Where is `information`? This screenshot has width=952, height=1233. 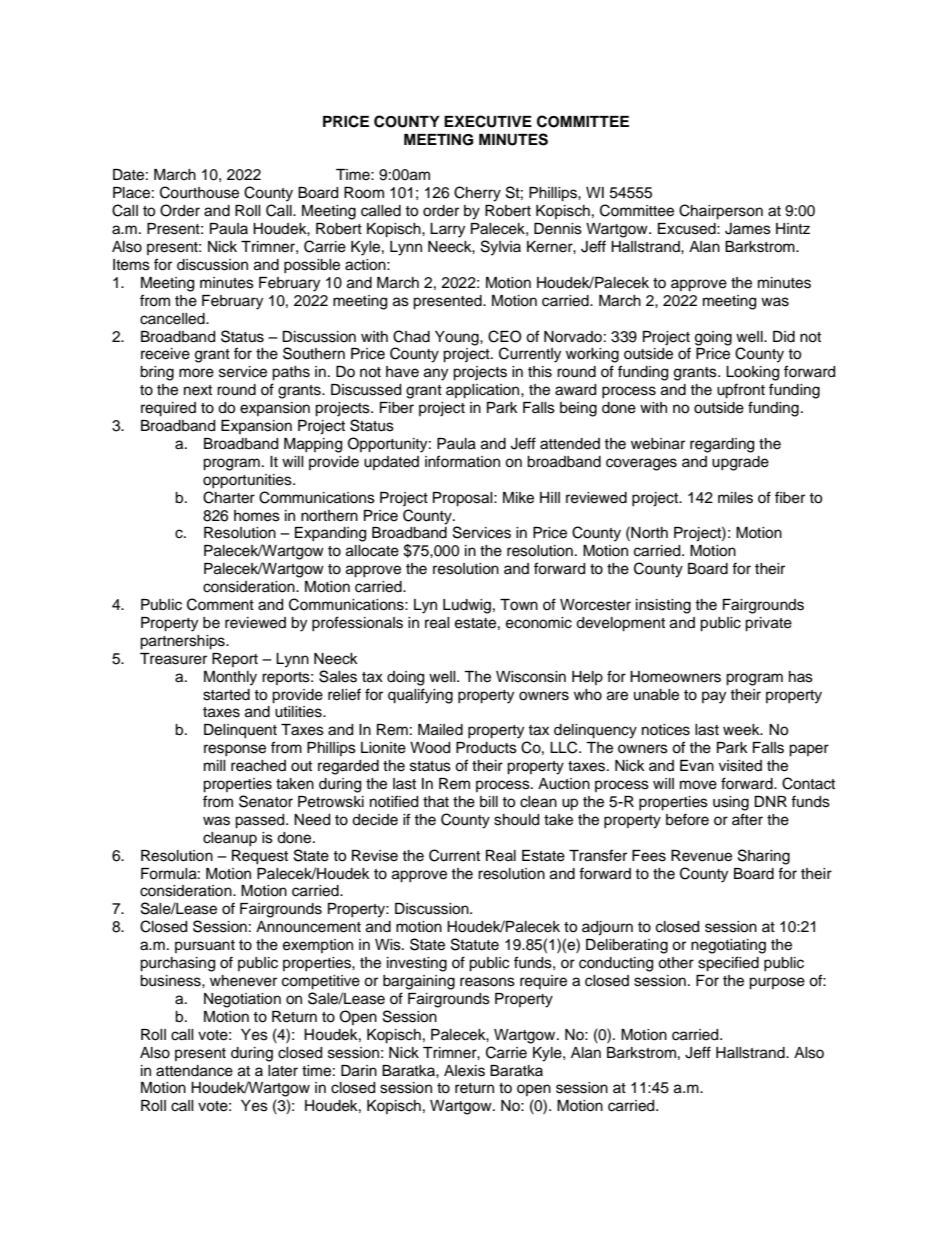
information is located at coordinates (462, 461).
